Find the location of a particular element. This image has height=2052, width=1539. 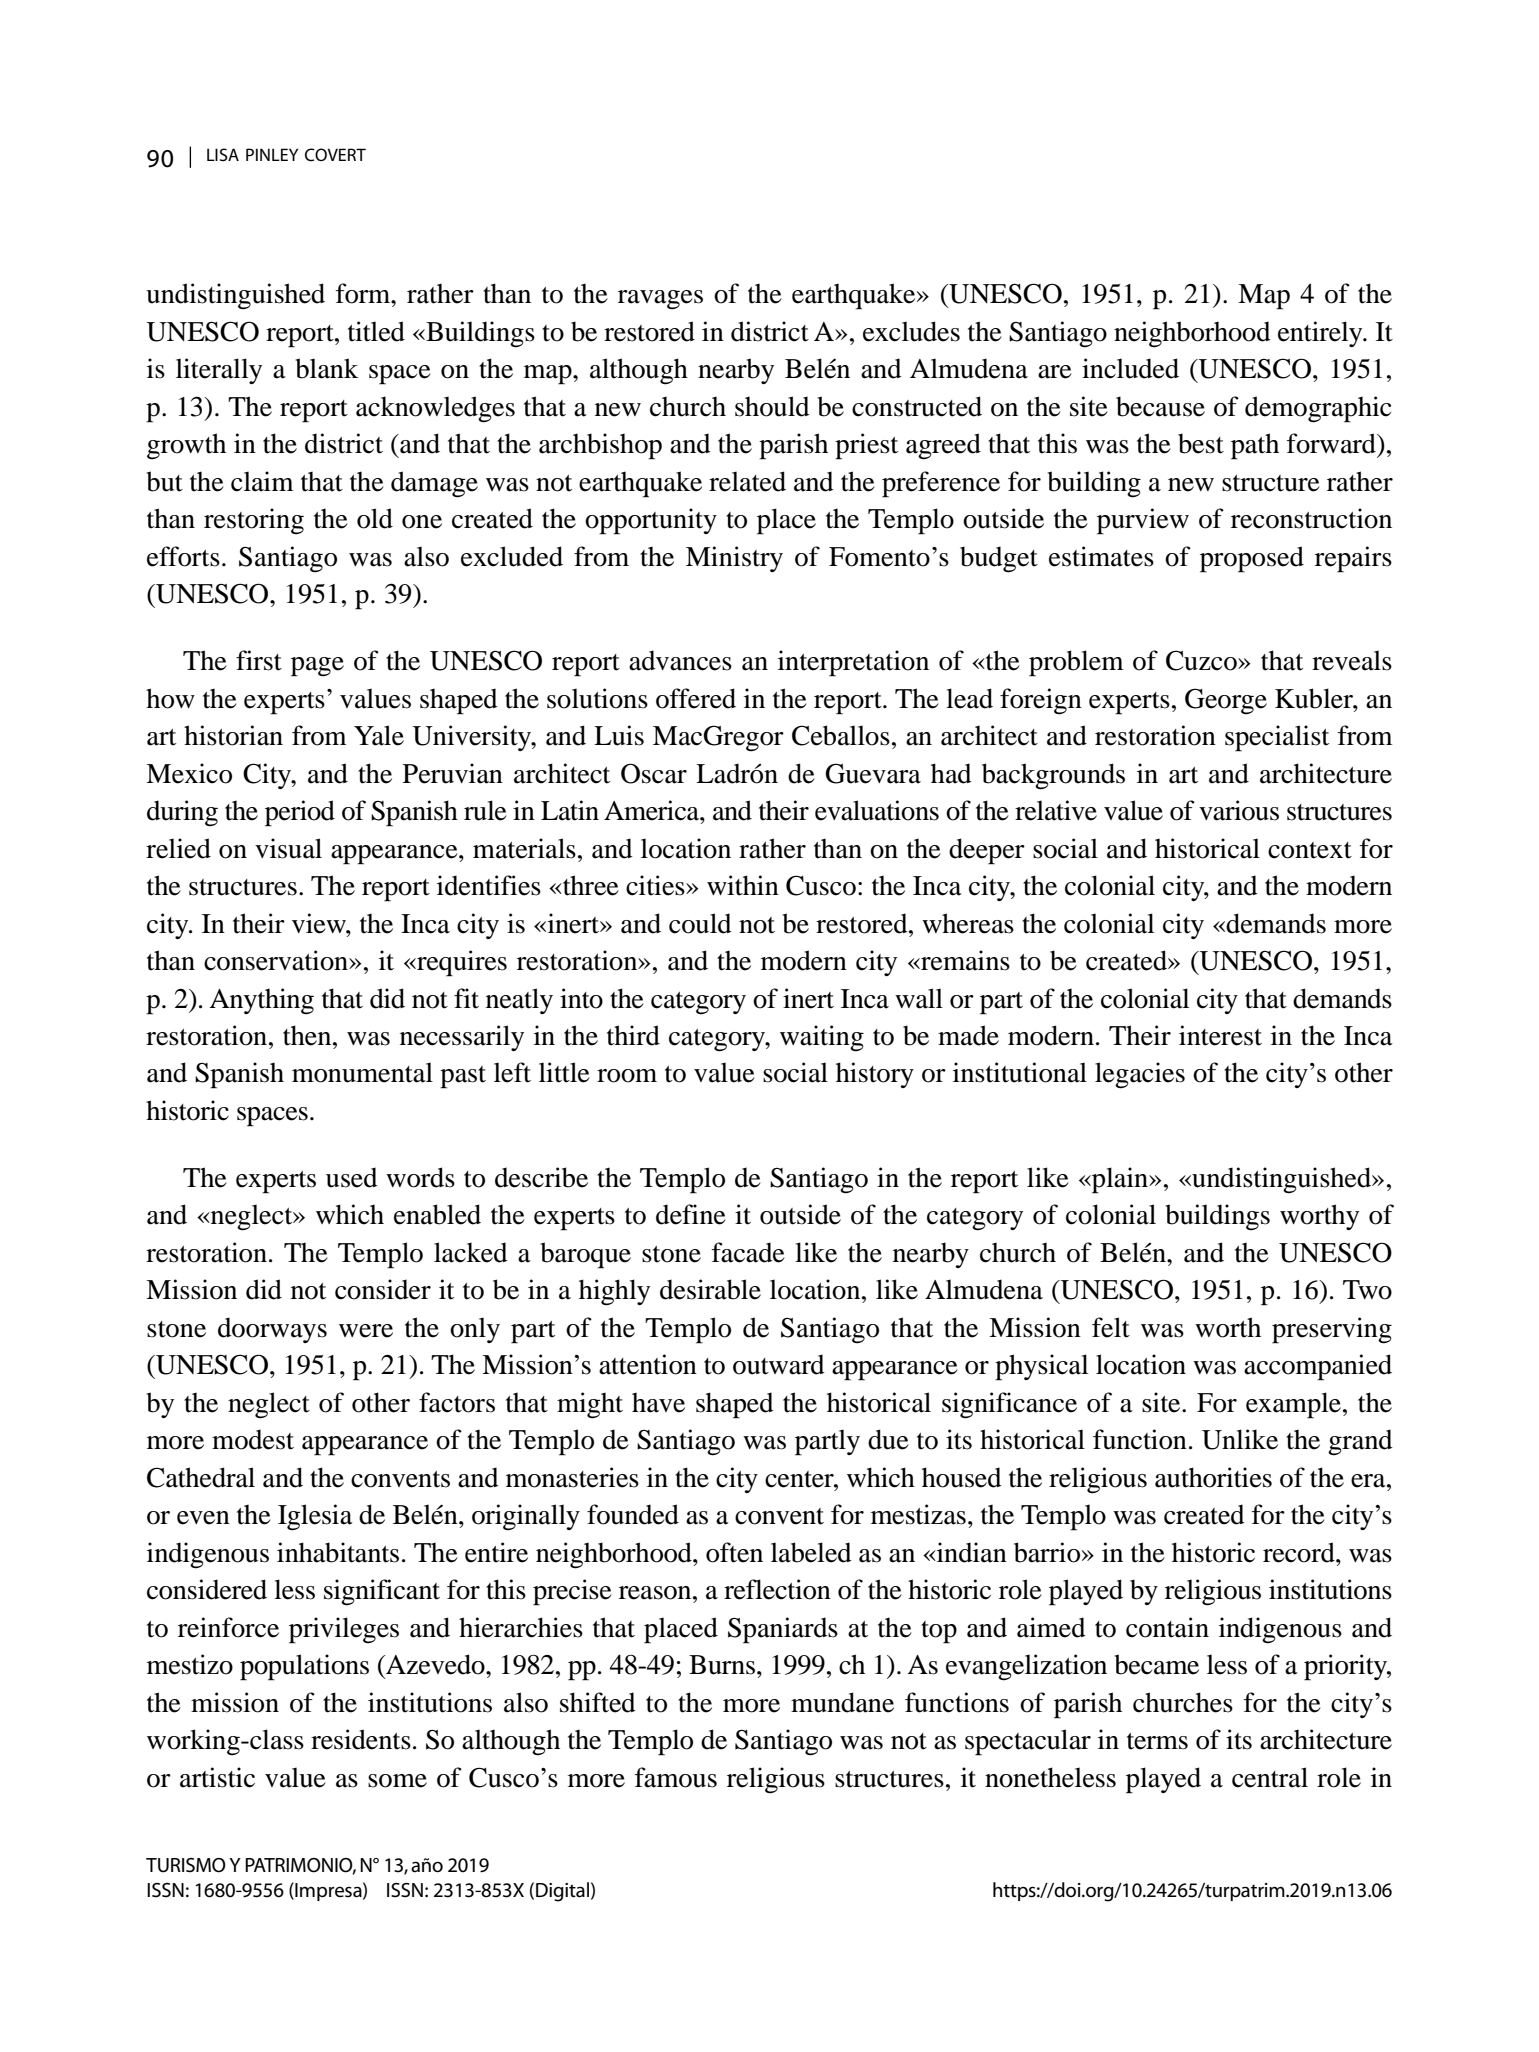

proposed is located at coordinates (1252, 559).
